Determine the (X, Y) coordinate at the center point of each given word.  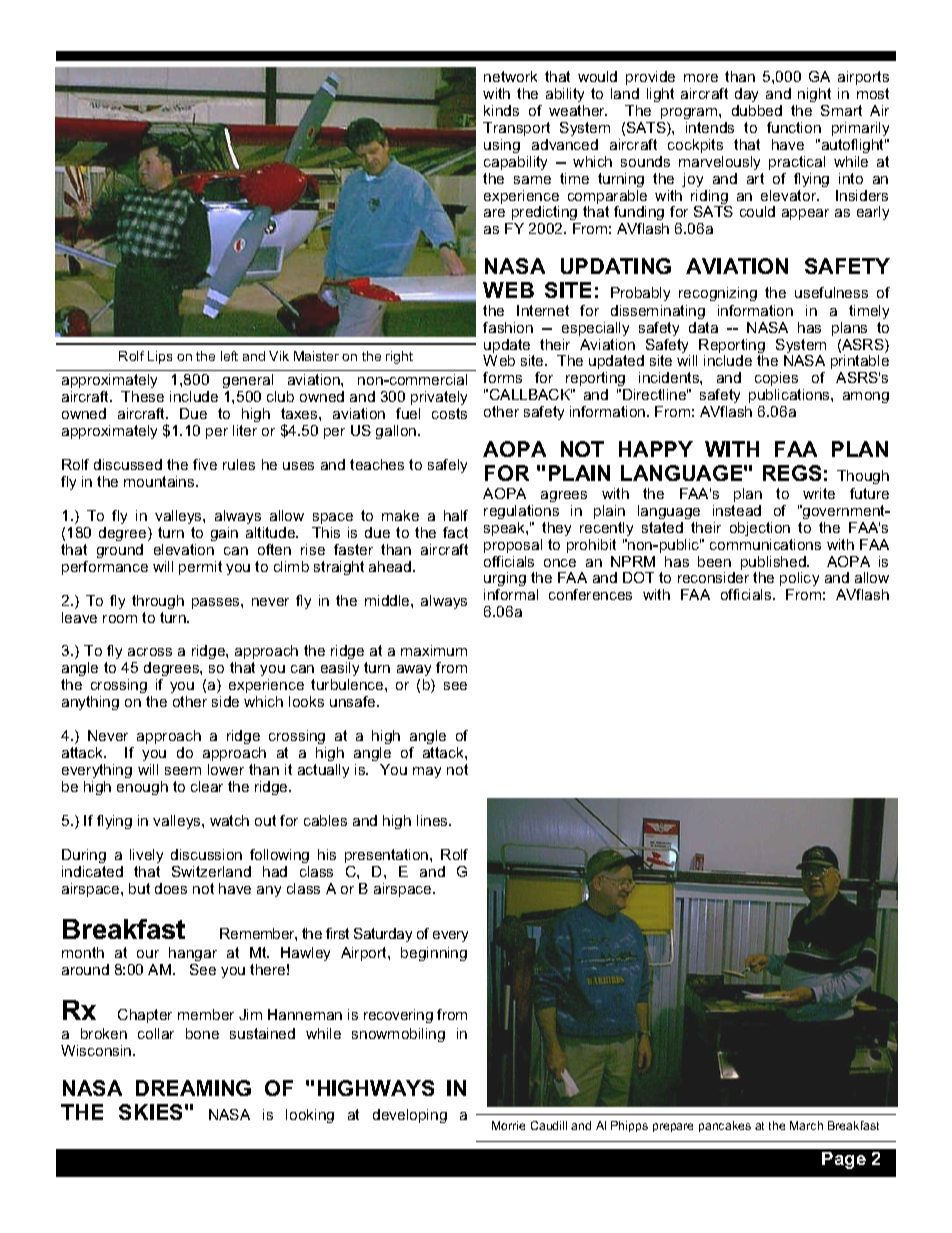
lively (146, 856)
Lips (160, 357)
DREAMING (193, 1088)
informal (511, 594)
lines (433, 820)
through (158, 602)
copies (776, 379)
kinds (501, 110)
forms (502, 377)
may (427, 772)
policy (799, 581)
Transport (516, 129)
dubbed (757, 110)
